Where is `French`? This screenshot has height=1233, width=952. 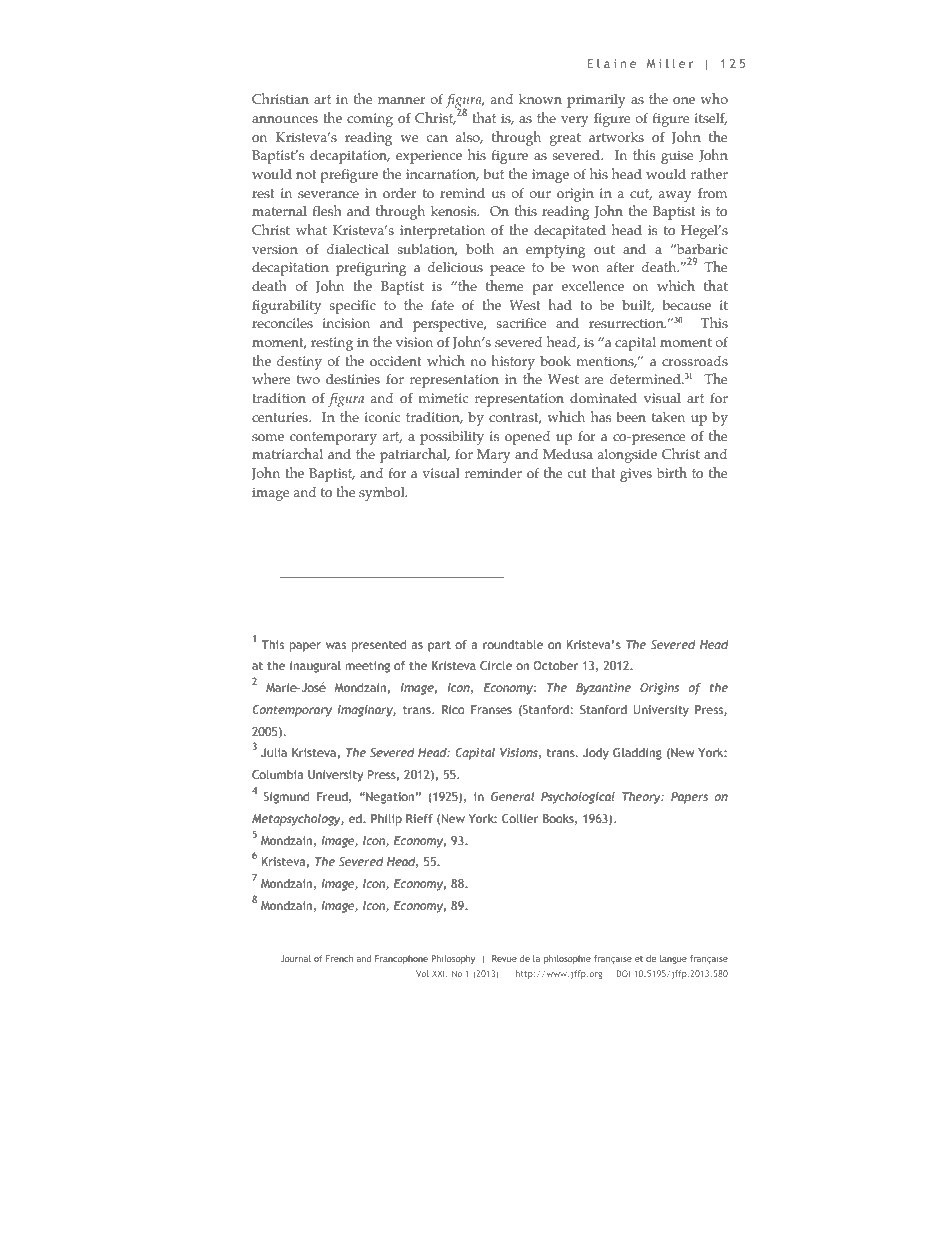 French is located at coordinates (339, 958).
